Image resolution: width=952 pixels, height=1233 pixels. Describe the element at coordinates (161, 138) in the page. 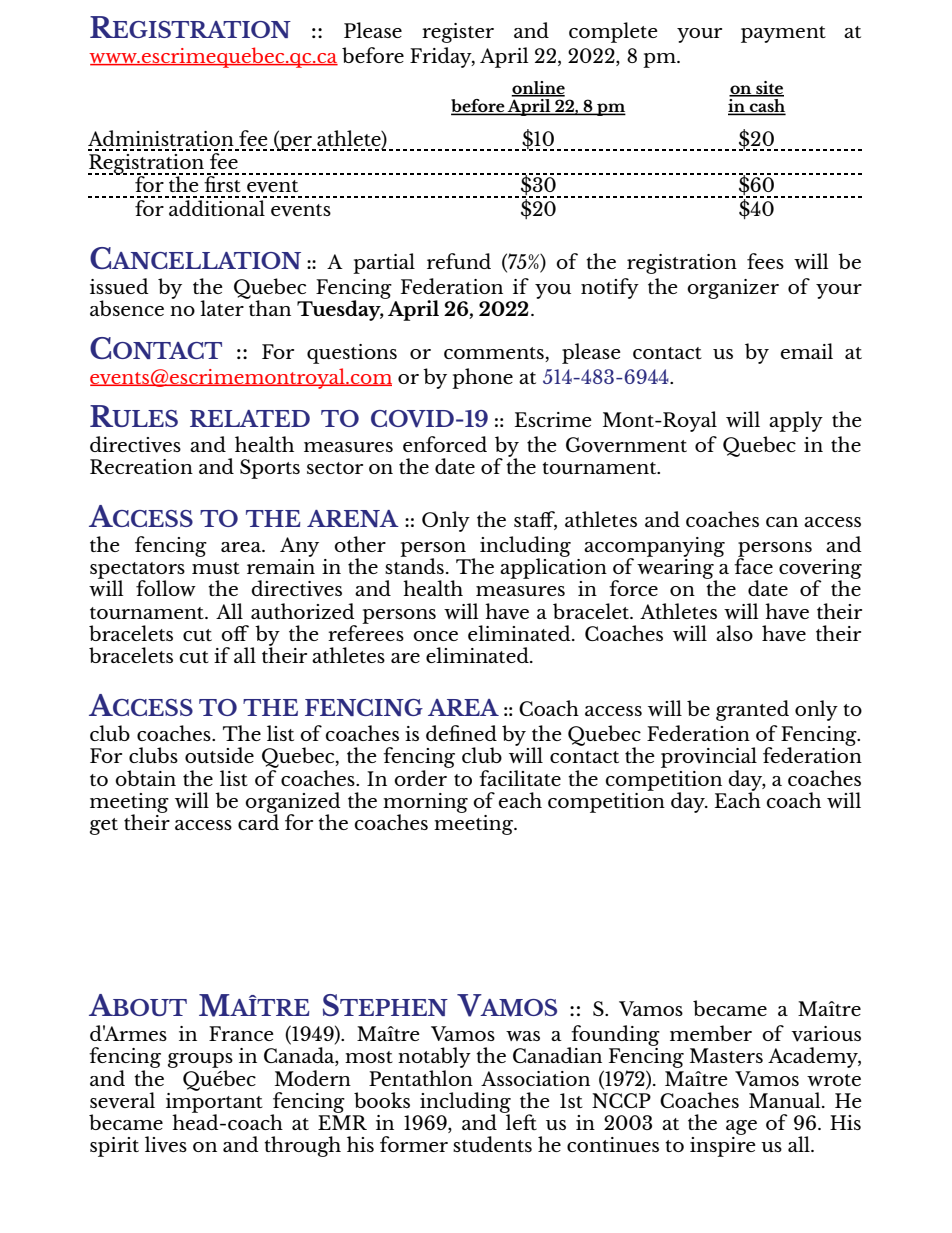

I see `Administration` at that location.
